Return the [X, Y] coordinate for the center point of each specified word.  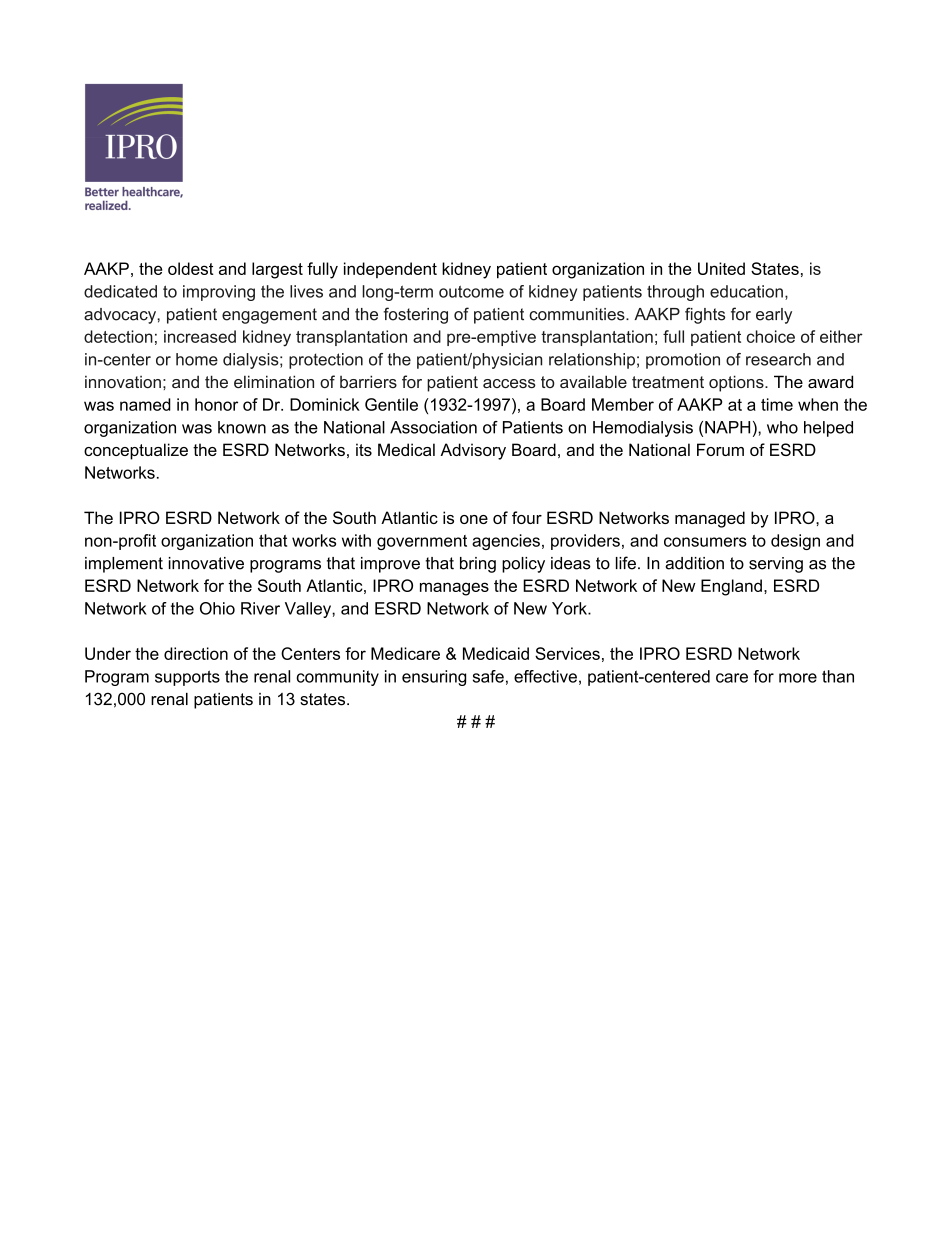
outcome [471, 291]
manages [454, 589]
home [197, 359]
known [242, 427]
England [731, 587]
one [474, 519]
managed [710, 519]
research [778, 359]
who [782, 427]
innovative [206, 563]
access [509, 383]
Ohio [217, 608]
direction [196, 653]
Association [433, 427]
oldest [191, 268]
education [746, 291]
